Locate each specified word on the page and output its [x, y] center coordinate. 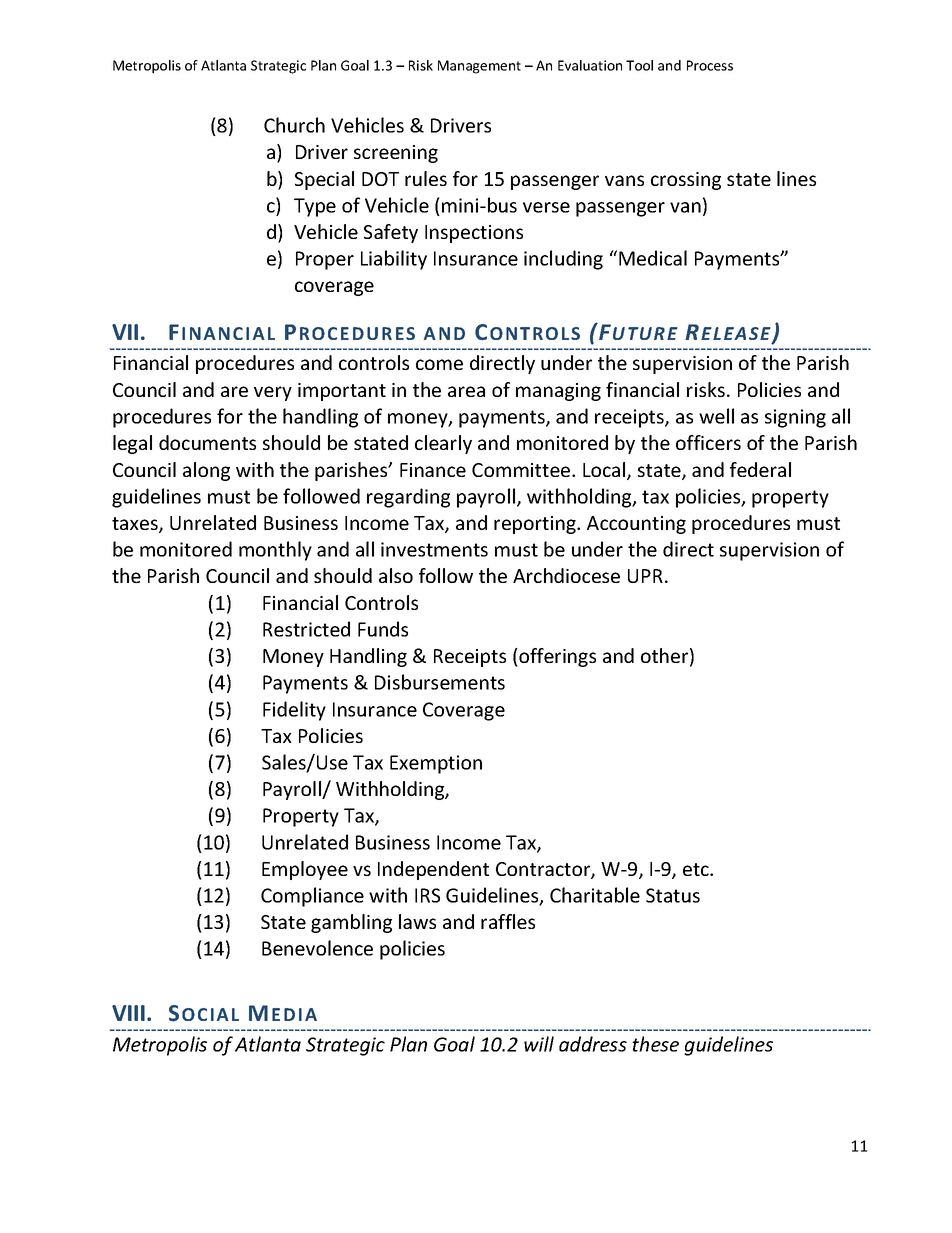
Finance [433, 470]
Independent [433, 870]
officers [708, 442]
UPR [645, 576]
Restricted [306, 629]
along [206, 471]
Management [479, 67]
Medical [653, 258]
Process [710, 65]
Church [294, 125]
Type [315, 207]
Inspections [474, 234]
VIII [128, 1013]
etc [697, 869]
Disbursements [440, 682]
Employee [305, 870]
